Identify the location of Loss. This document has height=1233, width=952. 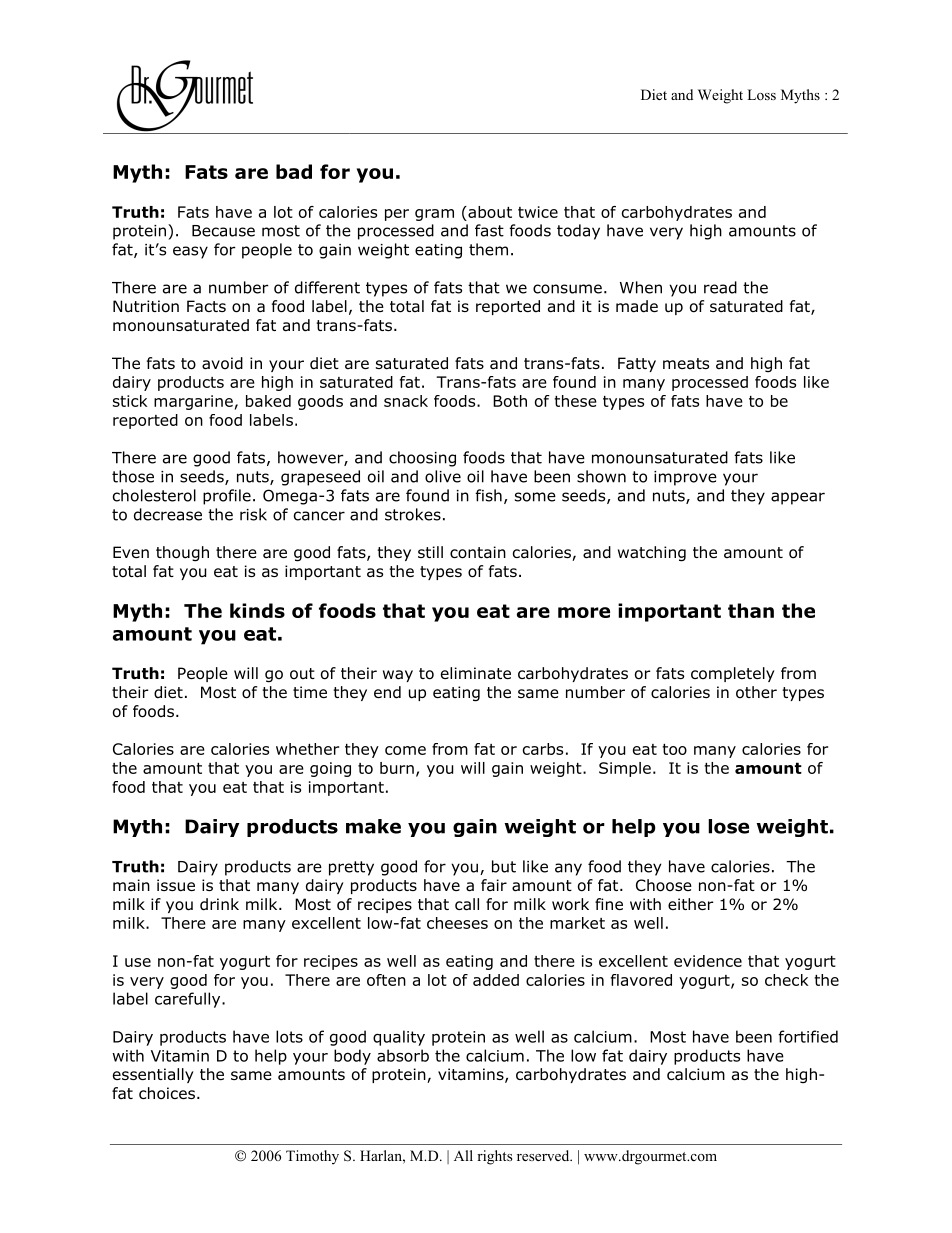
(761, 94).
